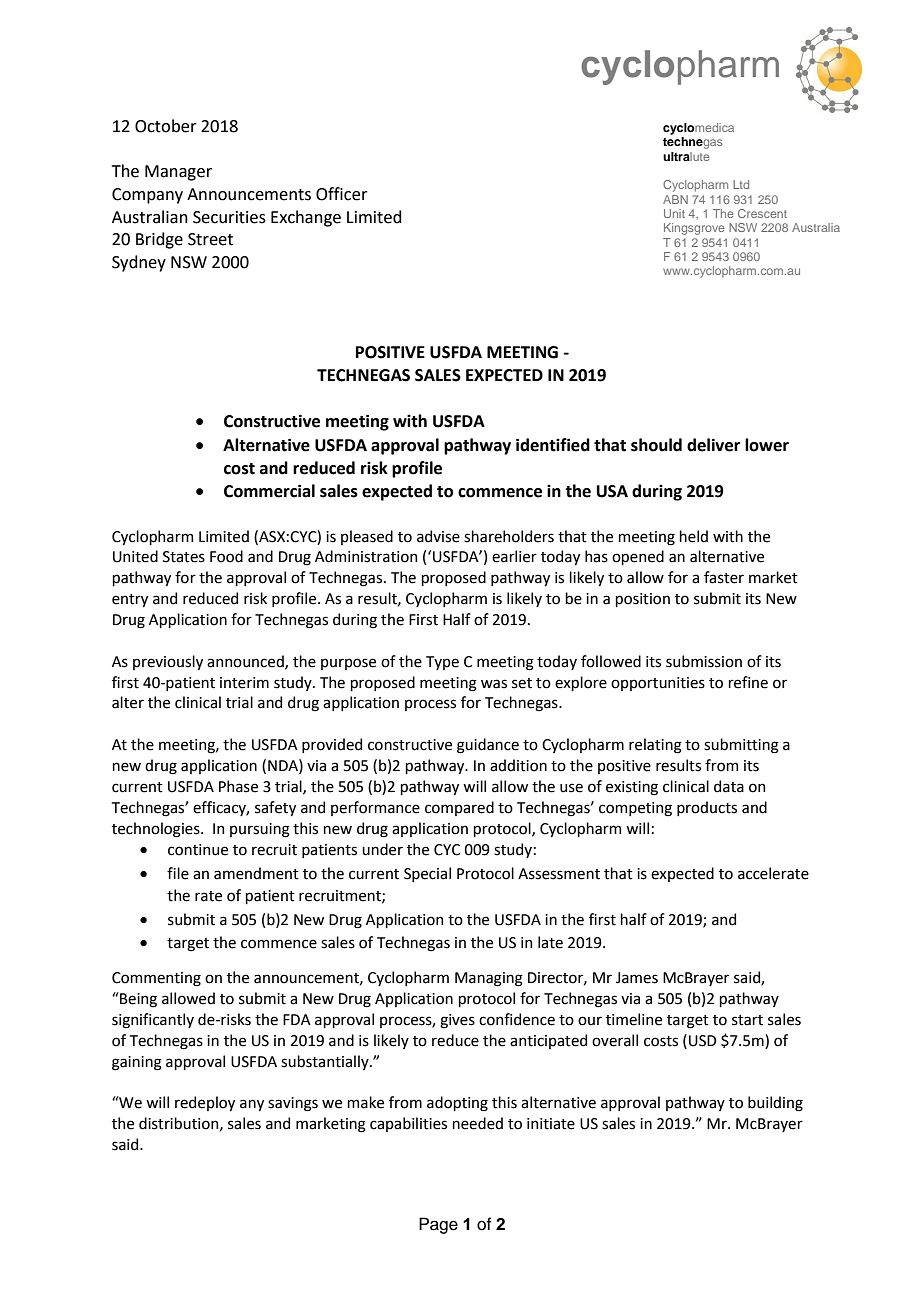  I want to click on Officer, so click(342, 194).
